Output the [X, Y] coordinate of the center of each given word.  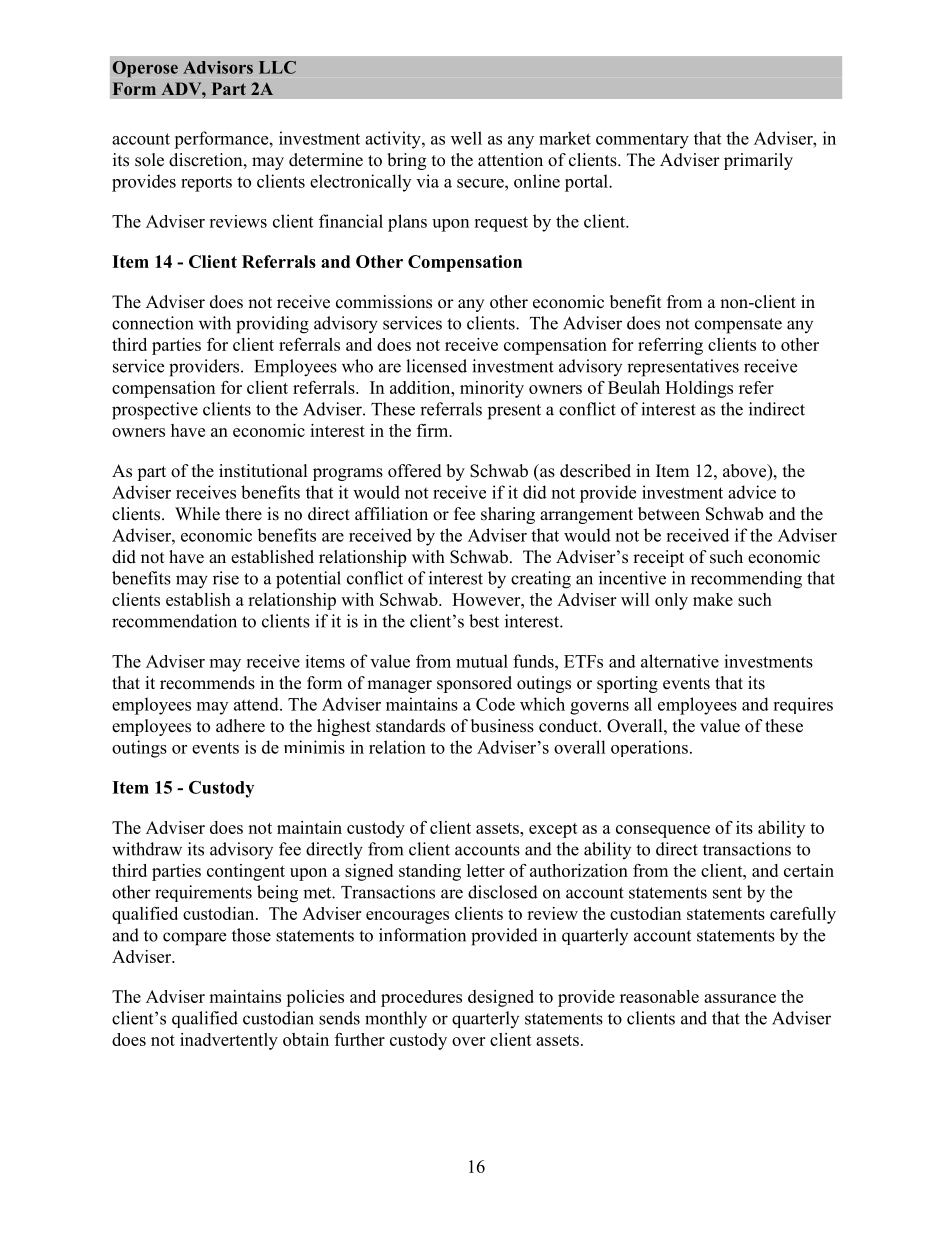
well [466, 138]
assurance [740, 998]
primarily [758, 161]
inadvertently [229, 1041]
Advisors [218, 67]
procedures [421, 998]
